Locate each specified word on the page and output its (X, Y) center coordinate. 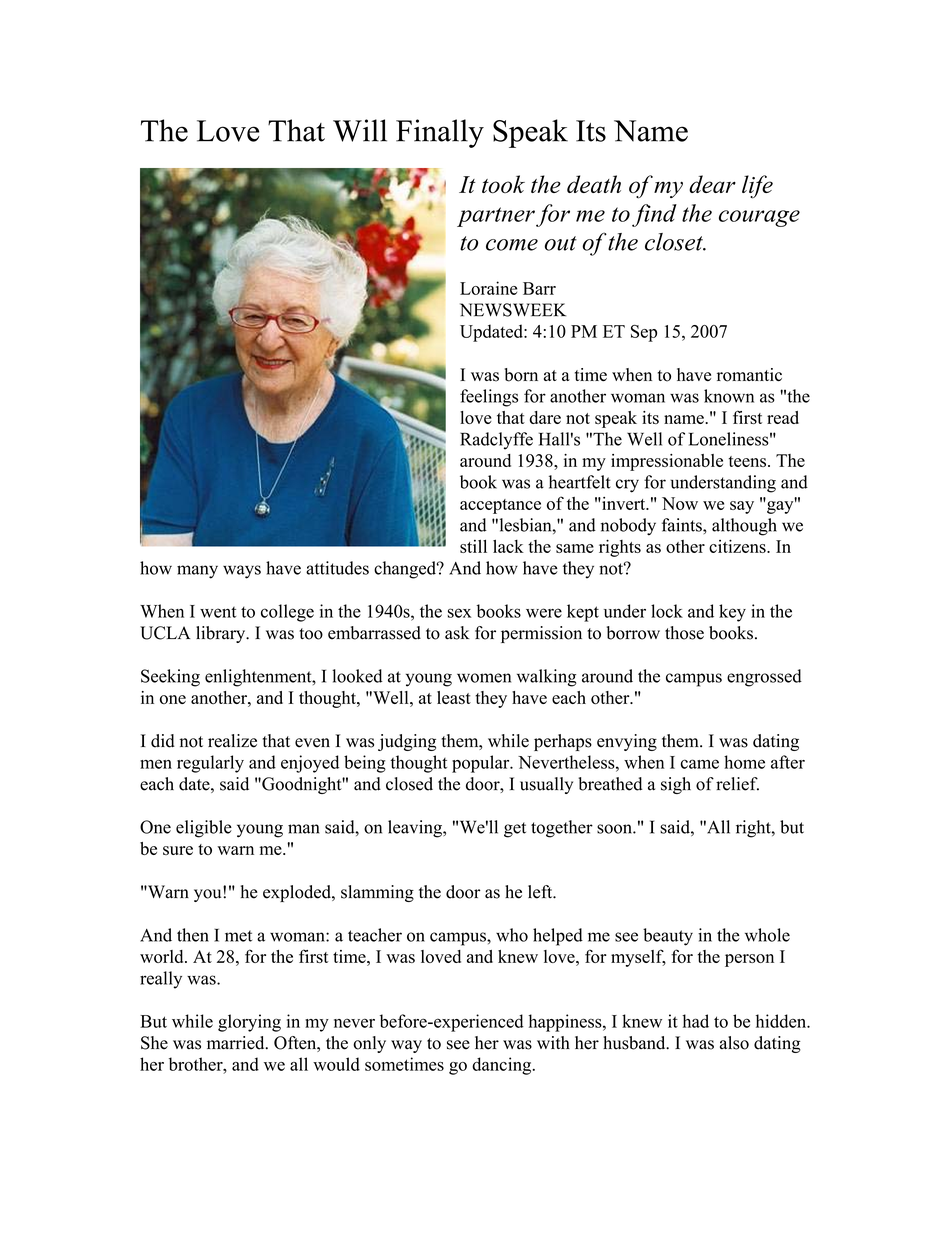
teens (747, 461)
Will (360, 130)
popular (482, 764)
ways (242, 572)
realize (232, 741)
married (237, 1043)
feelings (489, 398)
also (734, 1043)
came (700, 764)
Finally (440, 133)
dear (712, 184)
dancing (503, 1066)
